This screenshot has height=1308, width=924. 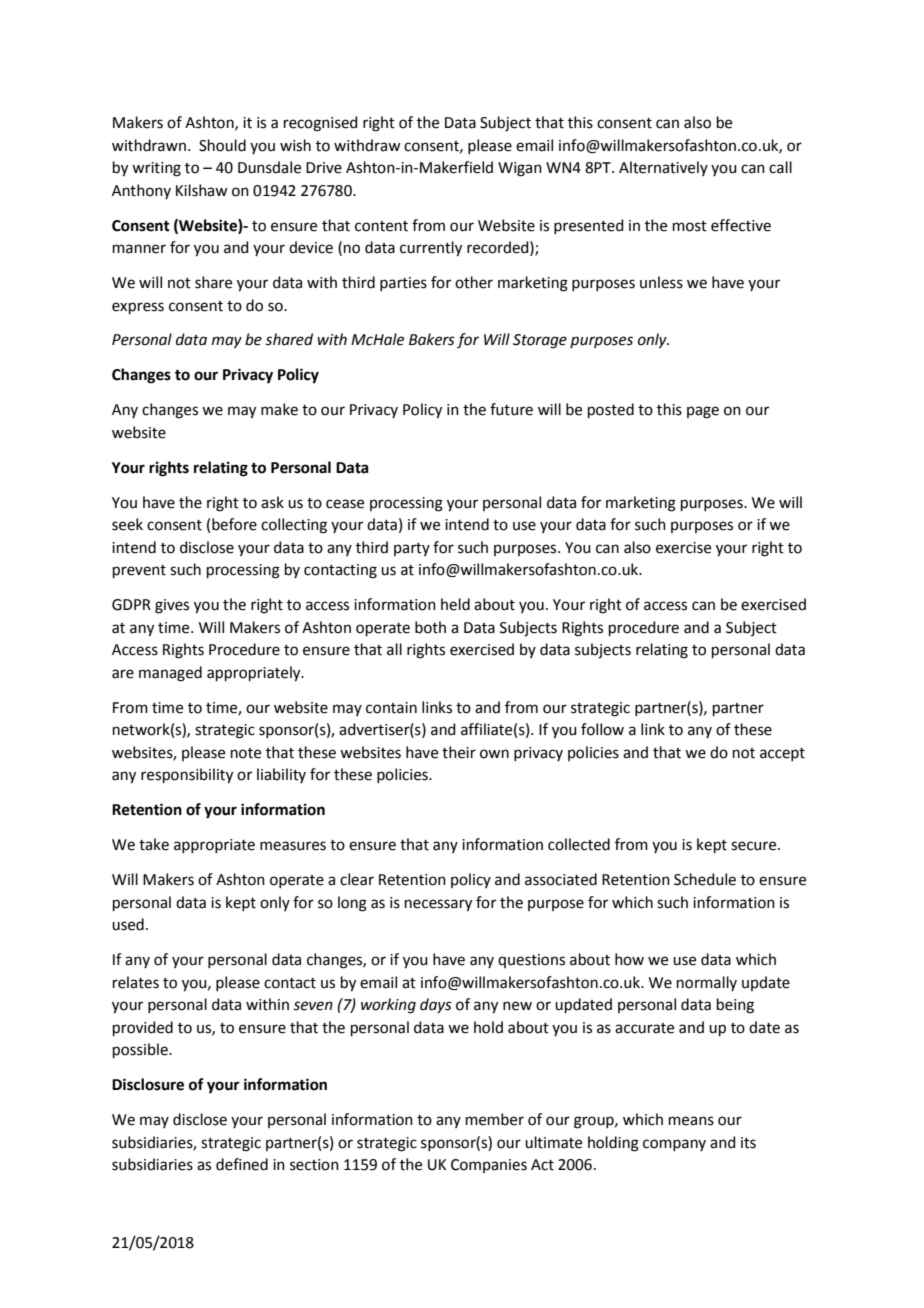 I want to click on Alternatively, so click(x=663, y=168).
